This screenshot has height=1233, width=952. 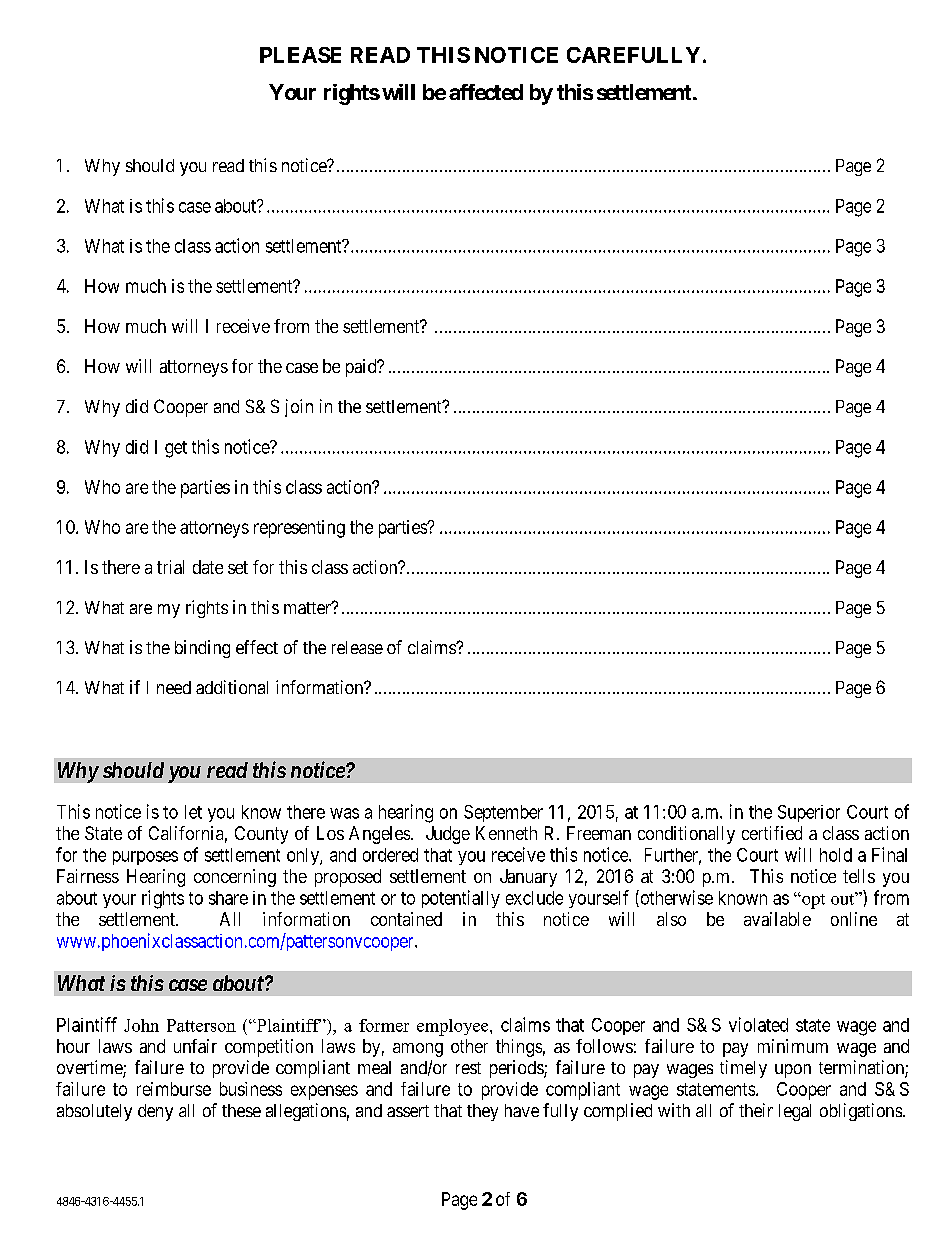 I want to click on Superior, so click(x=809, y=813).
